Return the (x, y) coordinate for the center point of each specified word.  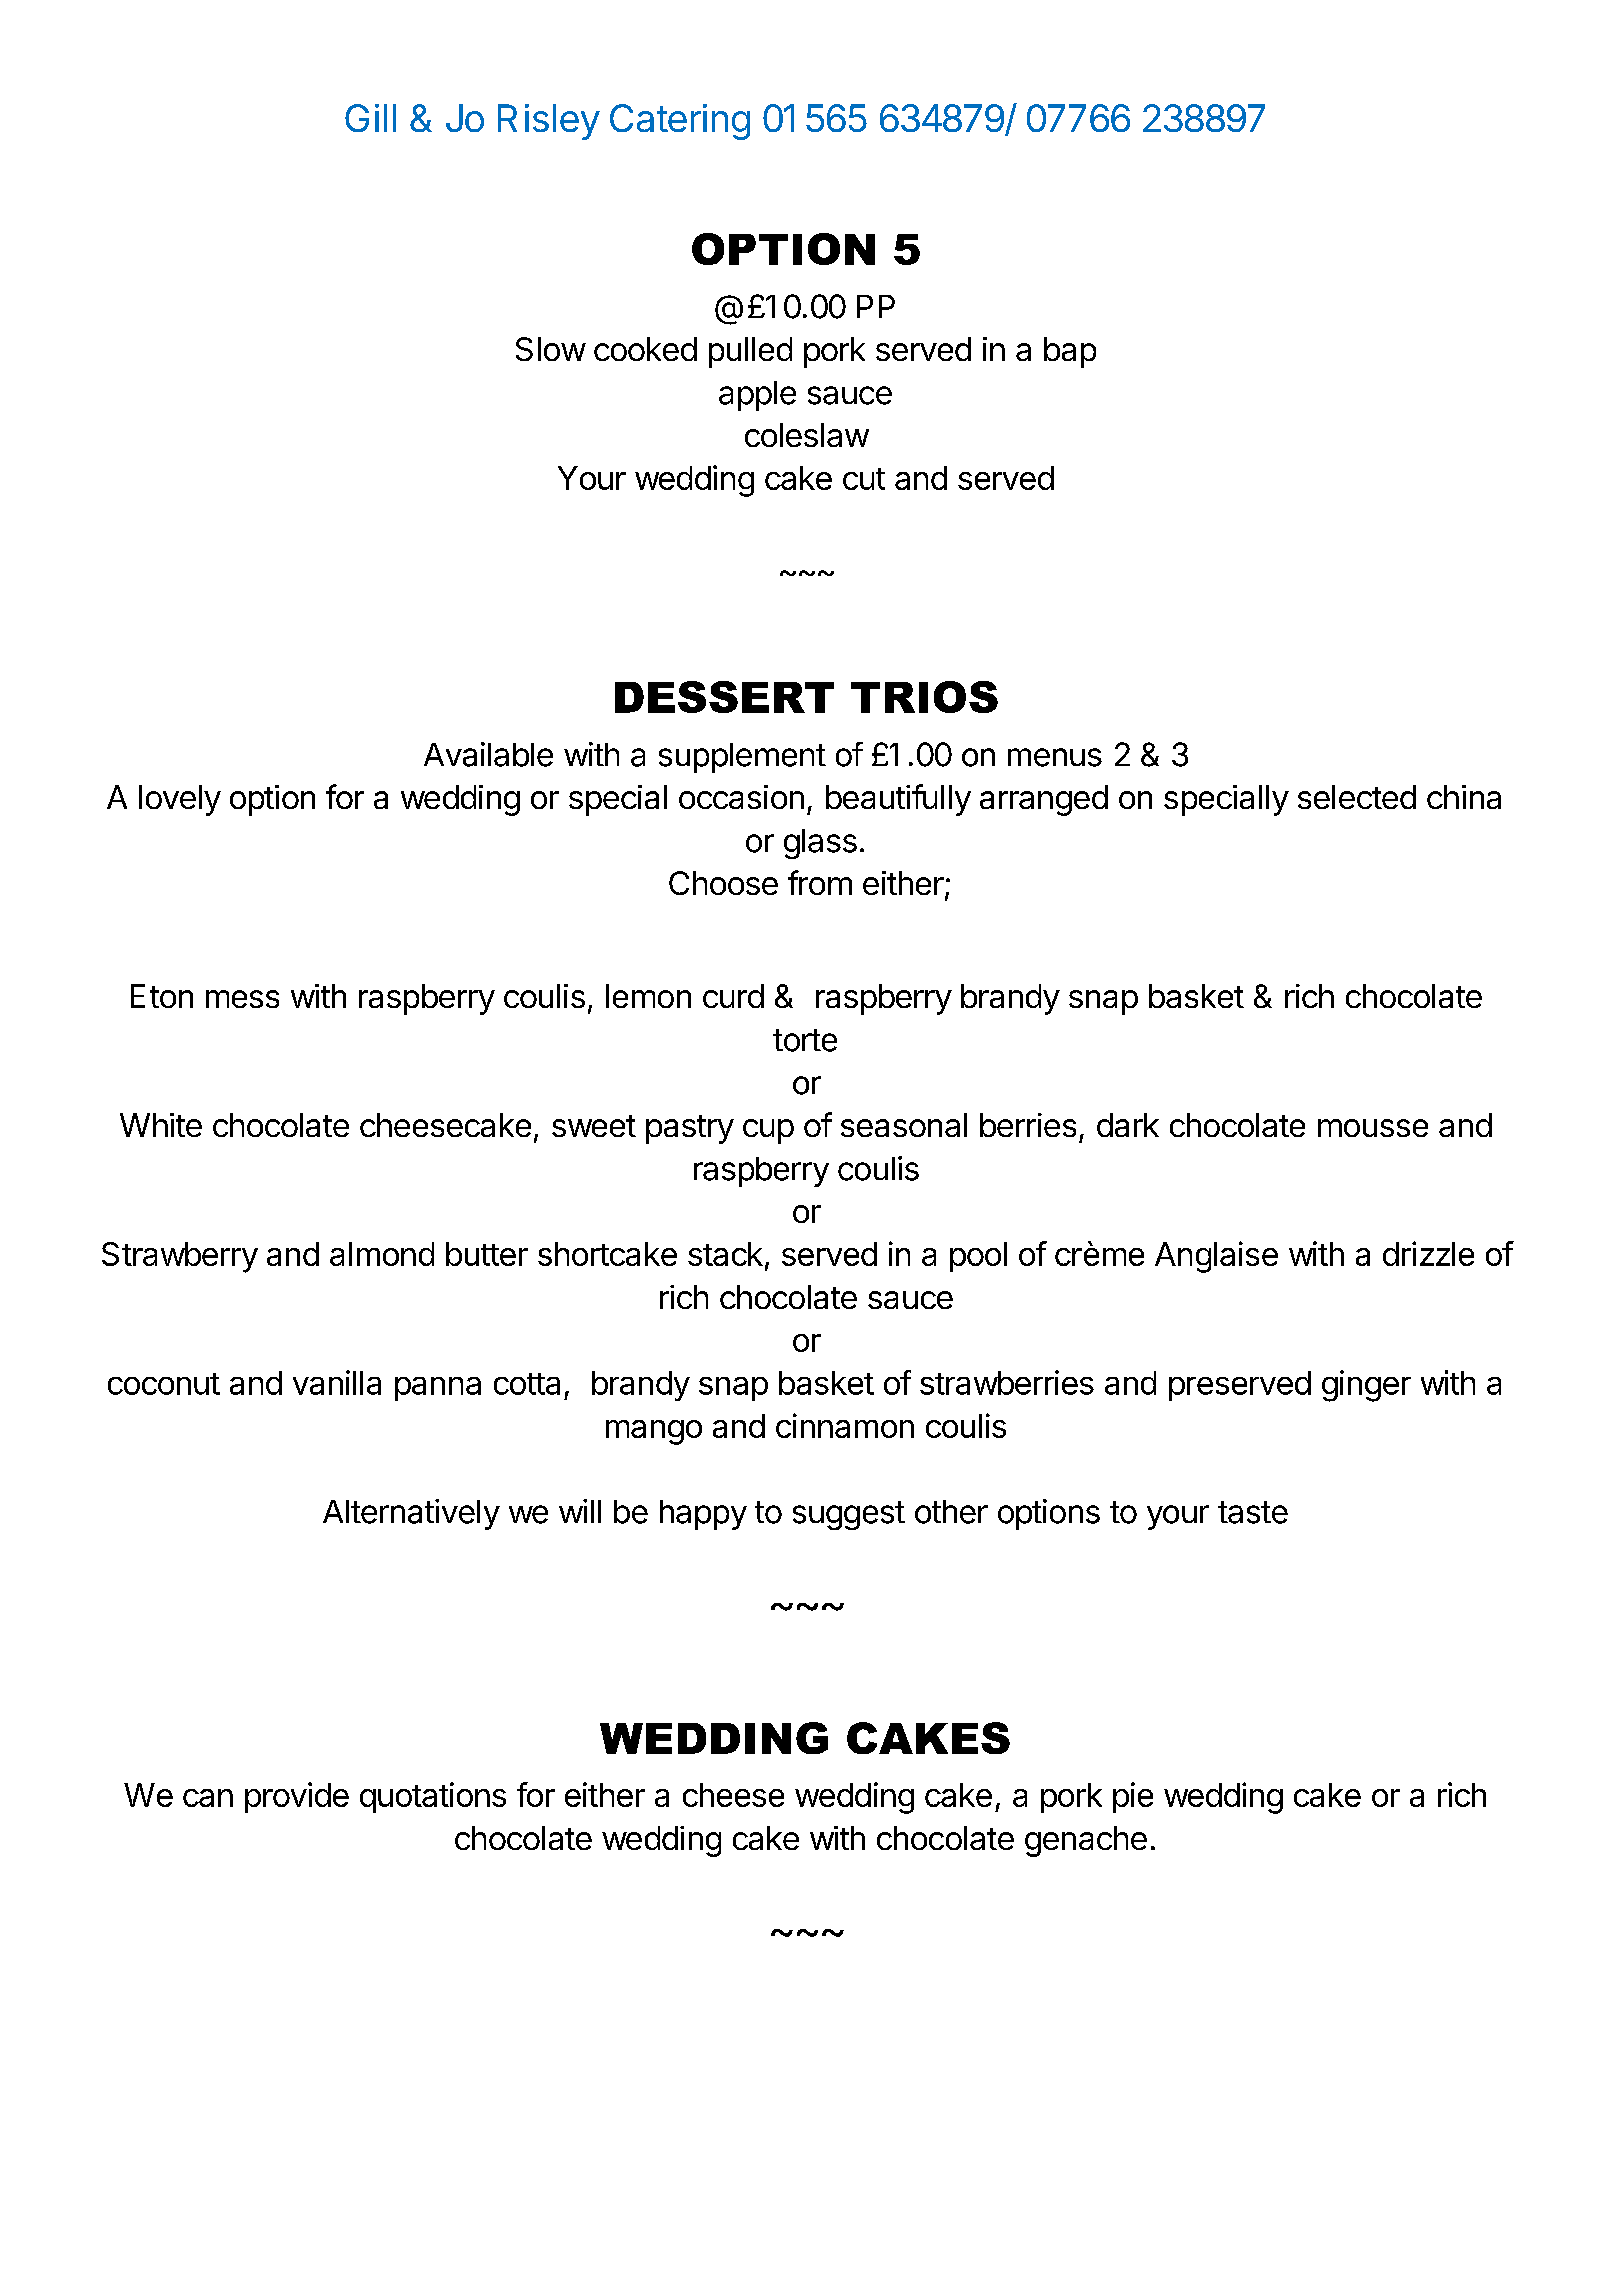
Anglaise (1216, 1257)
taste (1253, 1512)
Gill (370, 118)
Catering (680, 122)
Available (488, 754)
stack (725, 1254)
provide (297, 1797)
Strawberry (180, 1257)
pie (1133, 1797)
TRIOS (924, 697)
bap (1070, 352)
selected (1357, 797)
